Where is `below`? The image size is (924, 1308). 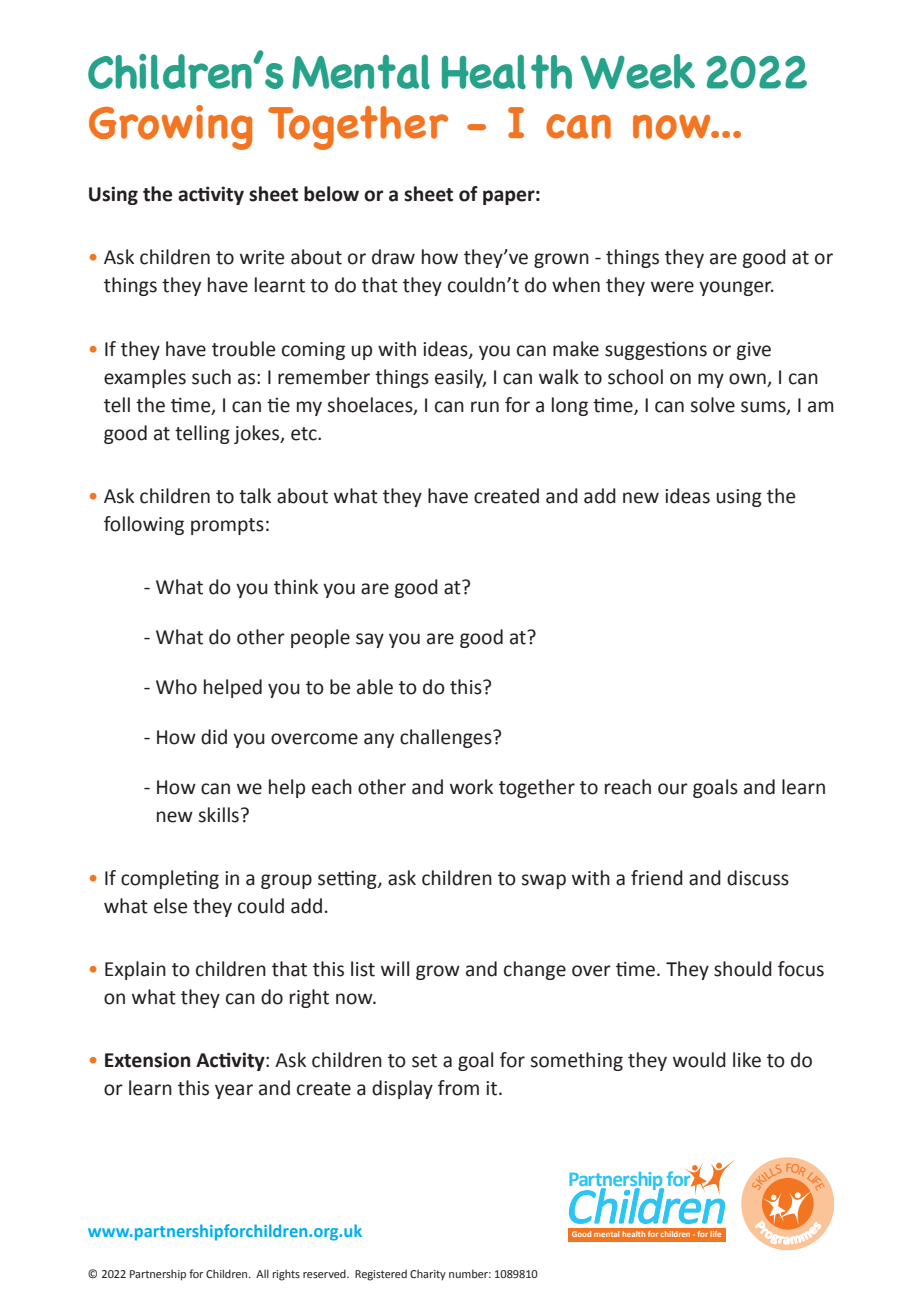 below is located at coordinates (331, 194).
